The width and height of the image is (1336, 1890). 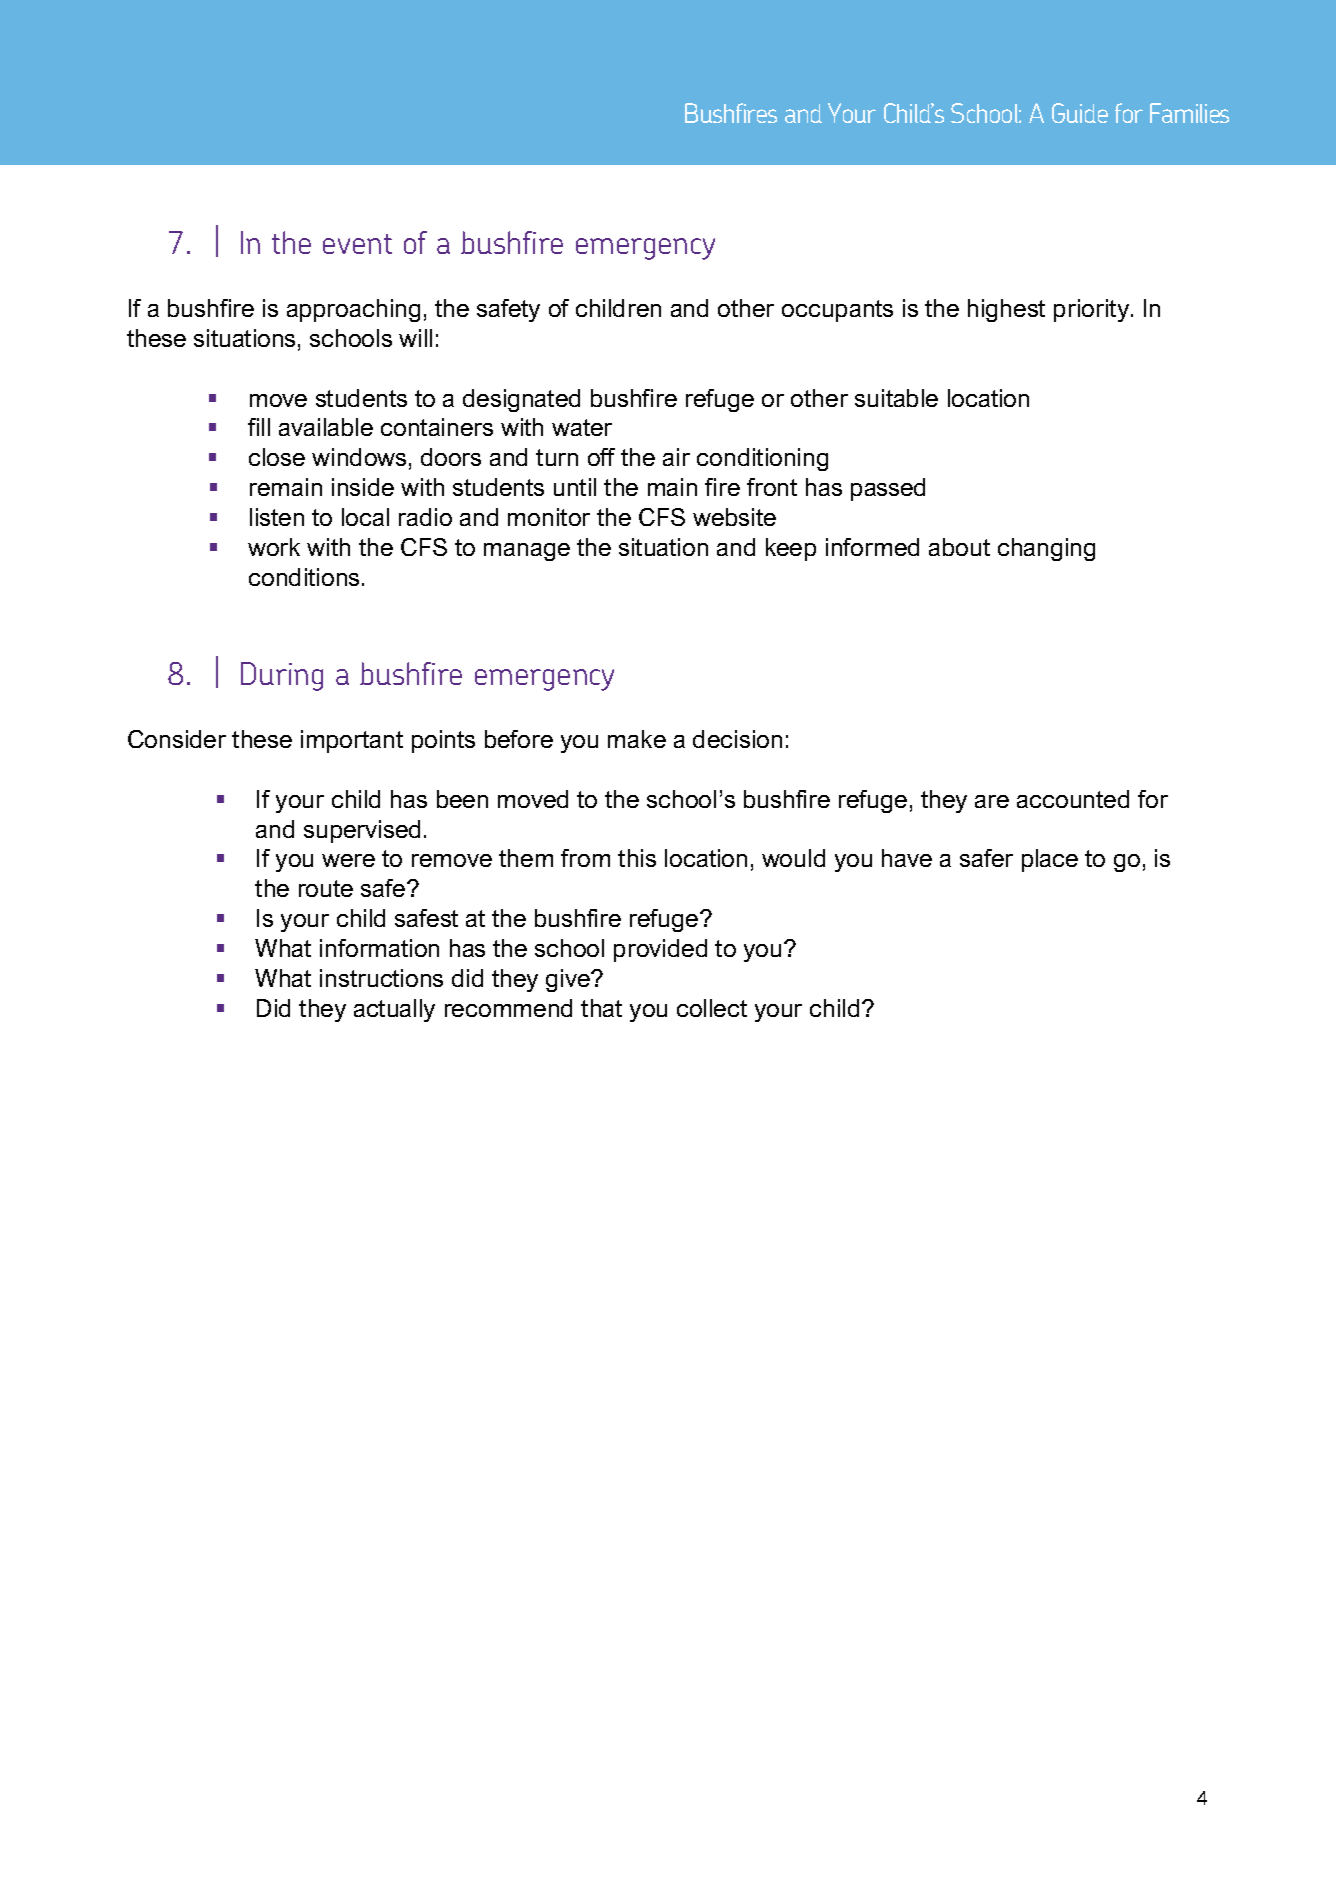 I want to click on changing, so click(x=1046, y=549).
